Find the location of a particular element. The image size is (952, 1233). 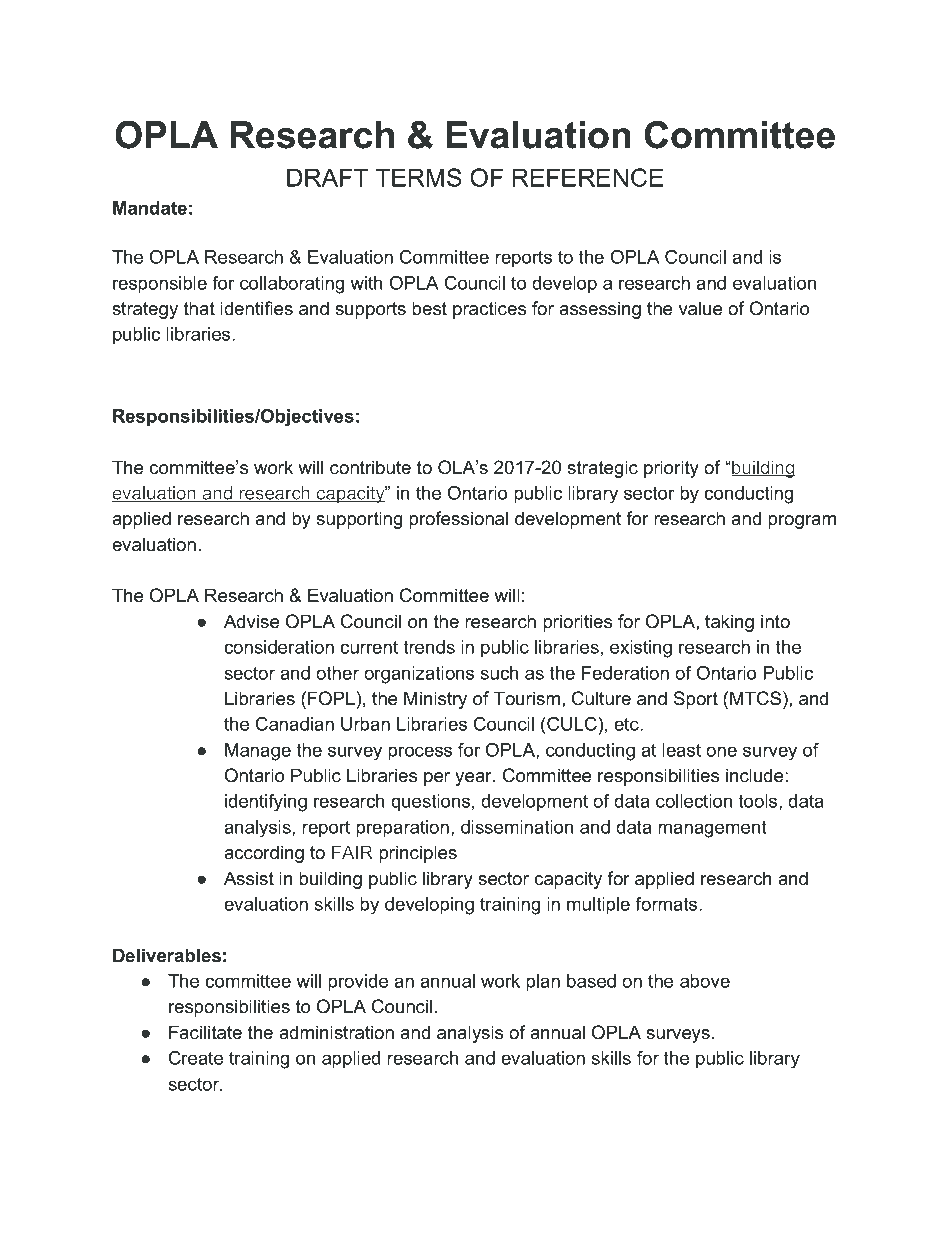

that is located at coordinates (199, 308).
